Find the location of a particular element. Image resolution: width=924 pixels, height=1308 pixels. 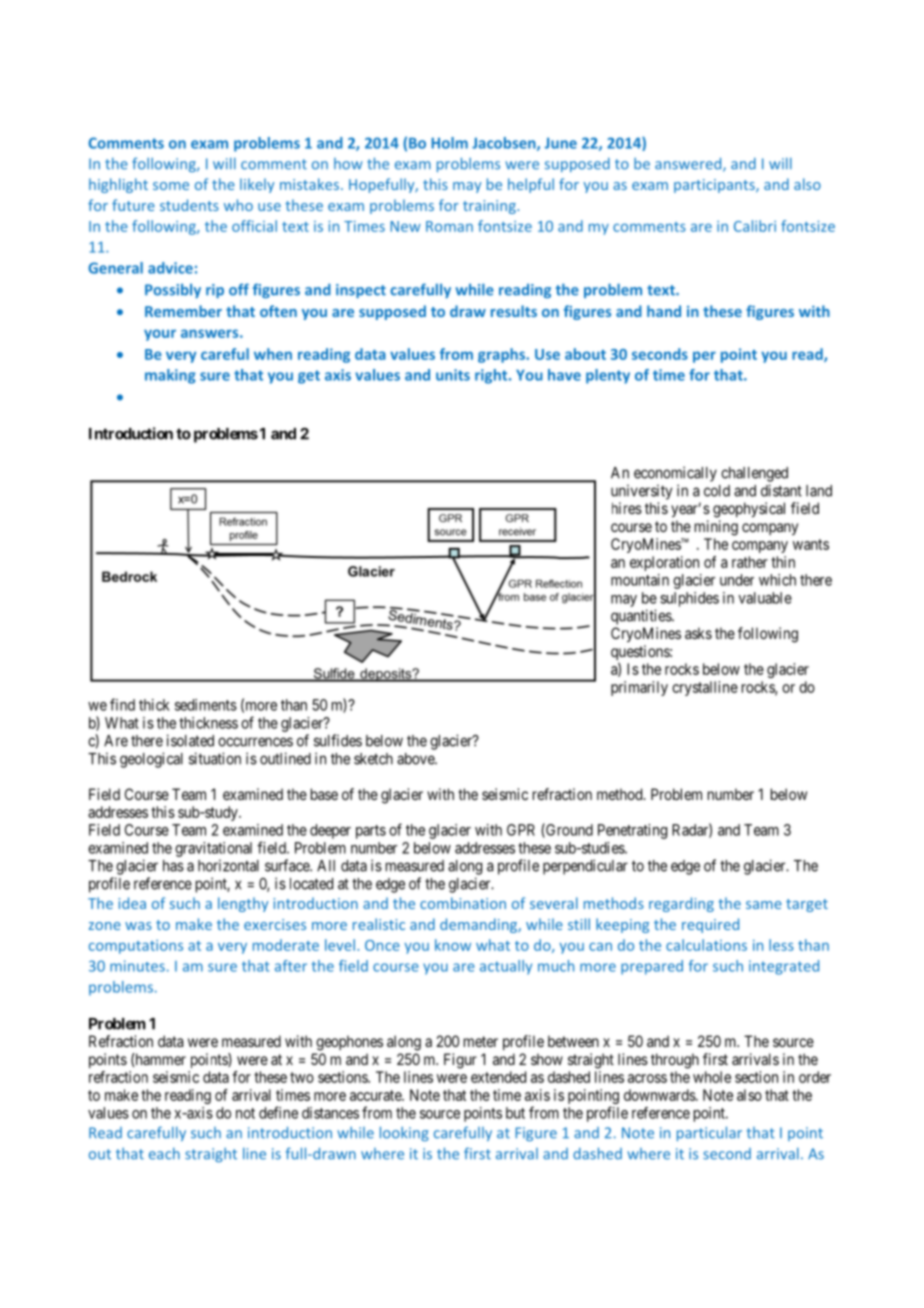

above is located at coordinates (416, 759).
